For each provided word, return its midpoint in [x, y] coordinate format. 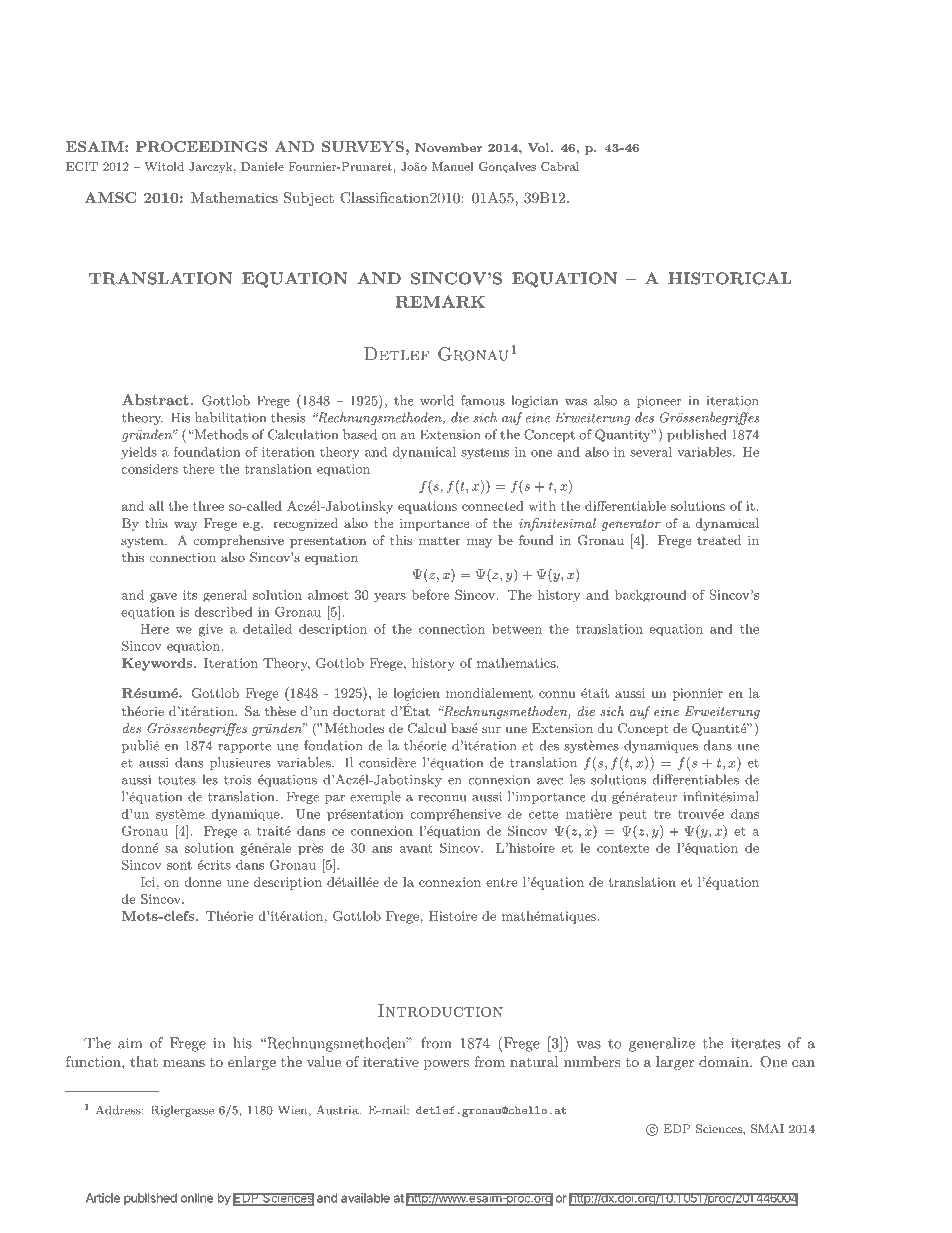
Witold [164, 166]
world [437, 400]
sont [179, 865]
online [197, 1198]
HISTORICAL [729, 278]
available [365, 1198]
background [651, 596]
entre [501, 882]
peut [633, 815]
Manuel [453, 166]
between [517, 629]
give [210, 630]
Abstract [155, 400]
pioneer [659, 402]
